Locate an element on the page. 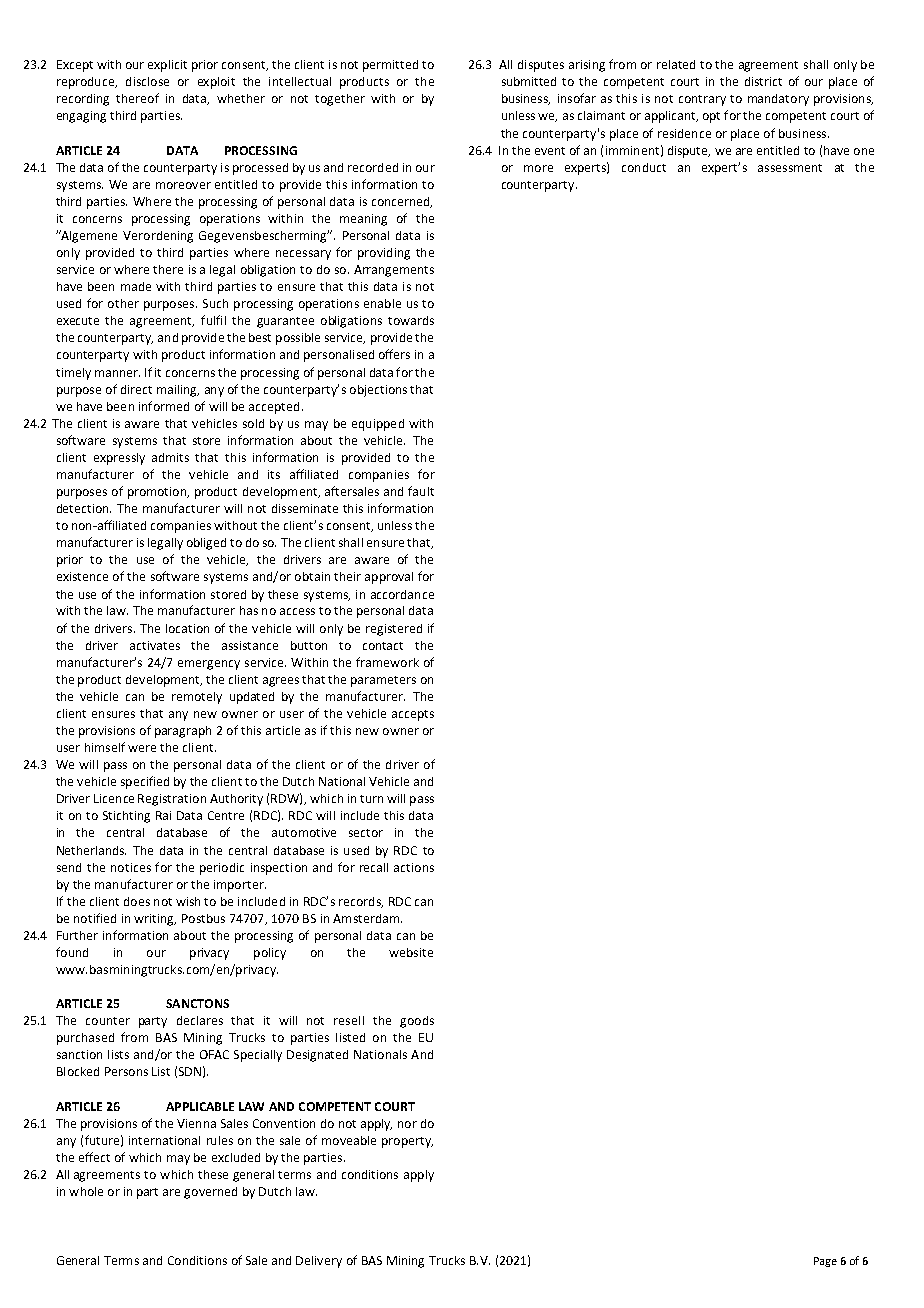 The height and width of the document is (1308, 924). submitted is located at coordinates (529, 81).
